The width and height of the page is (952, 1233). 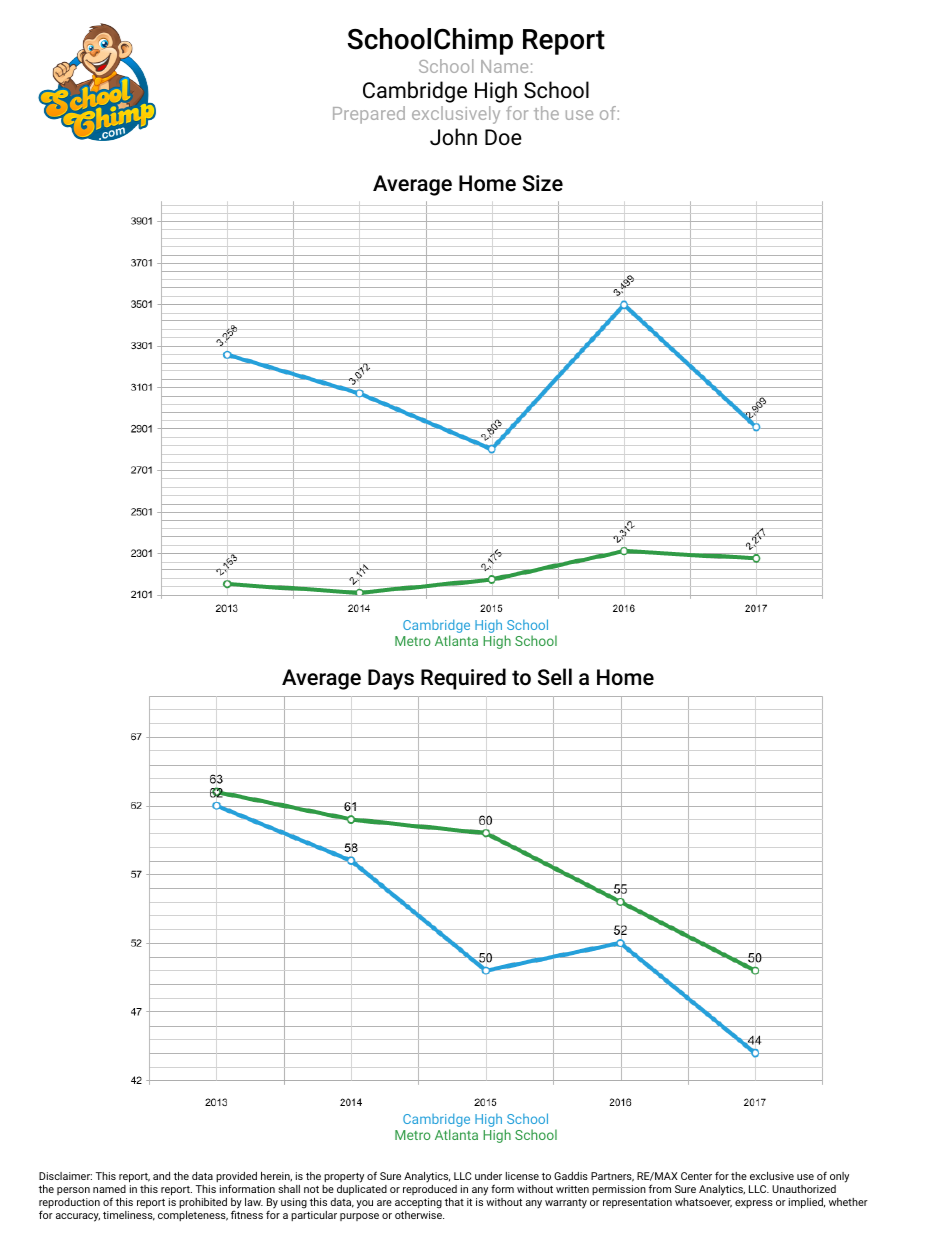 What do you see at coordinates (522, 1176) in the page?
I see `license` at bounding box center [522, 1176].
